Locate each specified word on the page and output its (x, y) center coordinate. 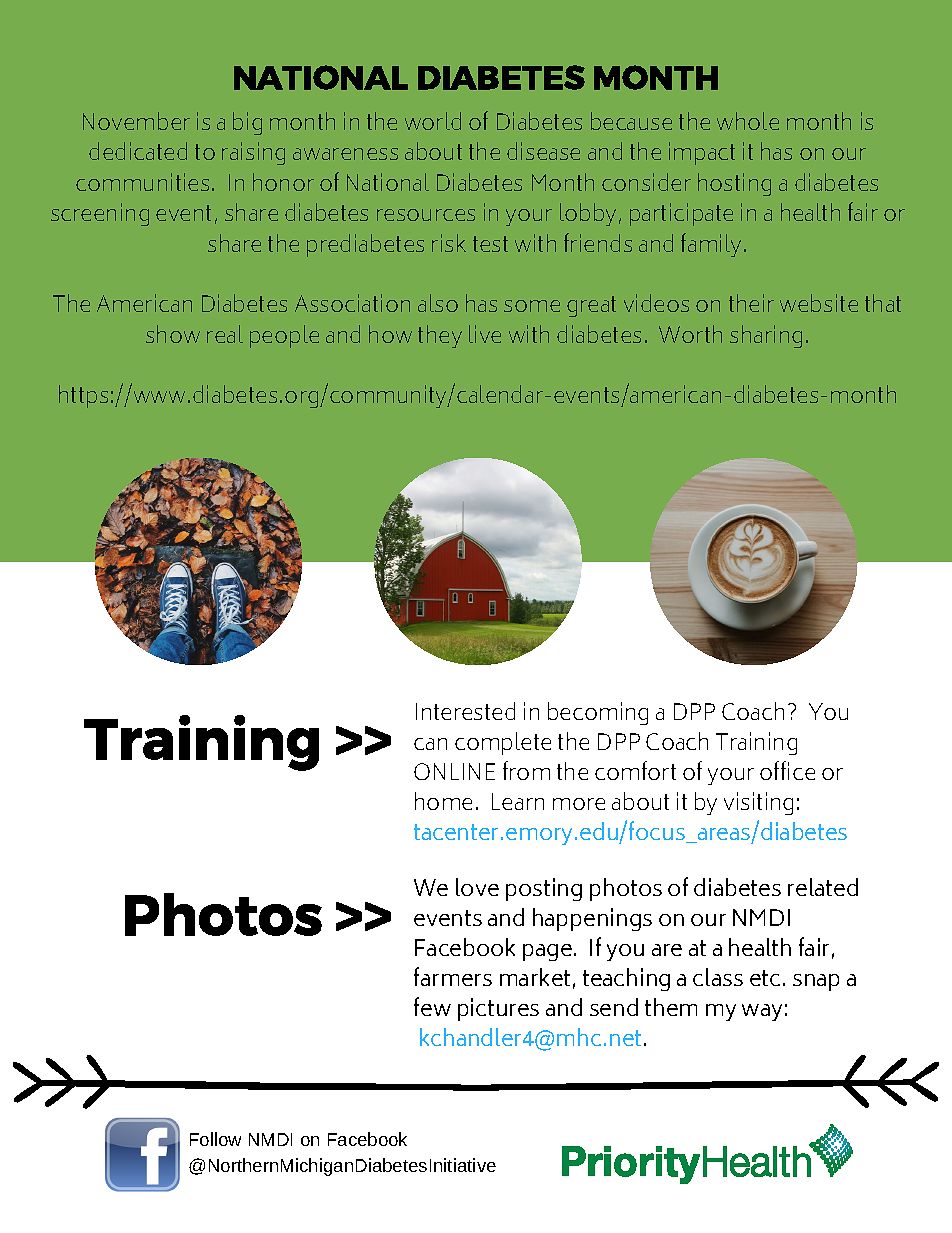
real (225, 334)
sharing (766, 336)
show (173, 334)
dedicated (138, 151)
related (823, 887)
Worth (690, 334)
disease (543, 151)
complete (503, 743)
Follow (215, 1139)
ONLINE (454, 771)
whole (748, 121)
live (485, 334)
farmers (453, 976)
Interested (465, 711)
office (787, 770)
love (477, 887)
